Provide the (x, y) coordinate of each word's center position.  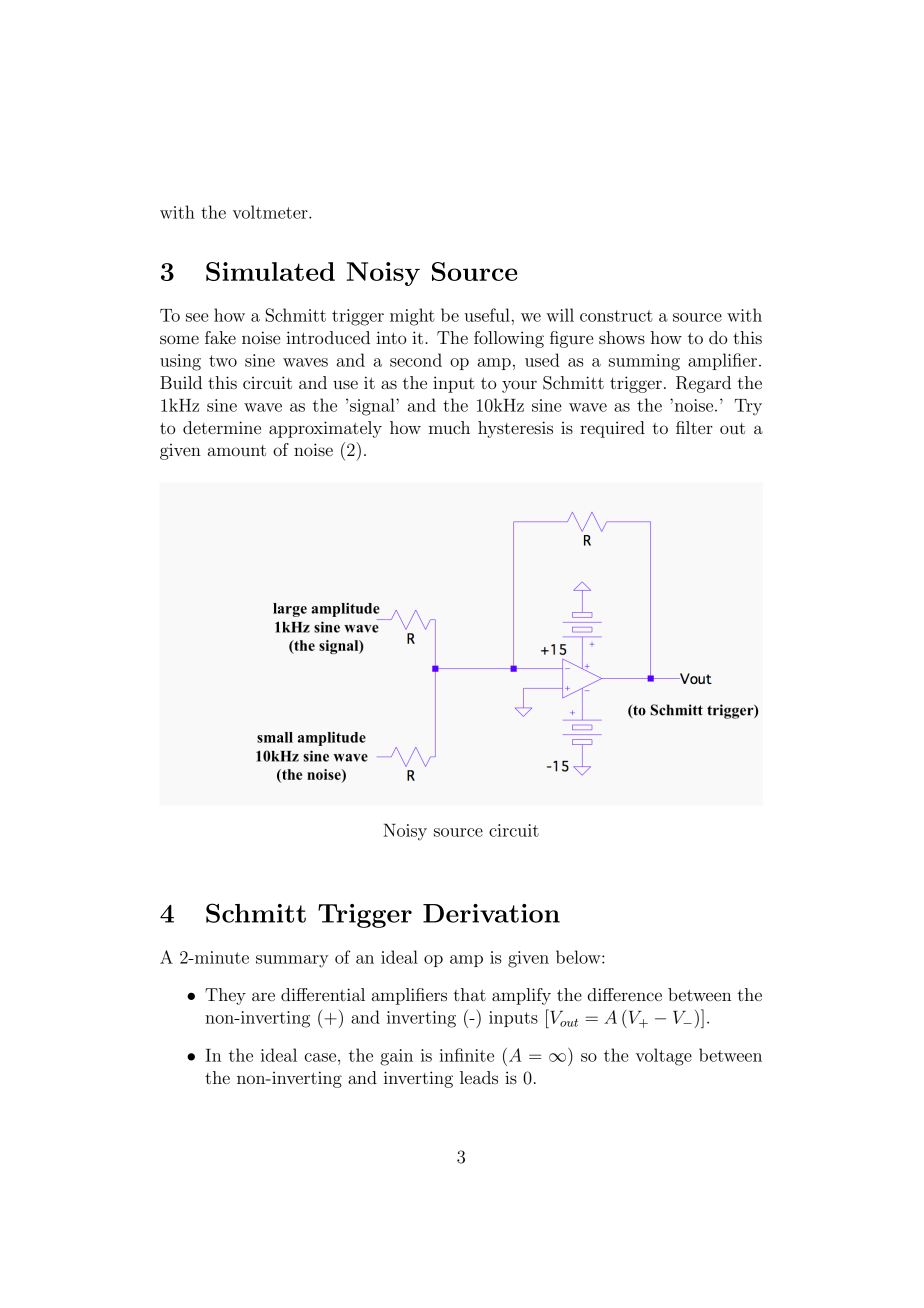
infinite (466, 1055)
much (449, 427)
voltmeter (271, 212)
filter (694, 427)
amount (237, 450)
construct (616, 316)
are (263, 996)
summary (292, 961)
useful (487, 315)
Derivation (491, 913)
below (579, 957)
